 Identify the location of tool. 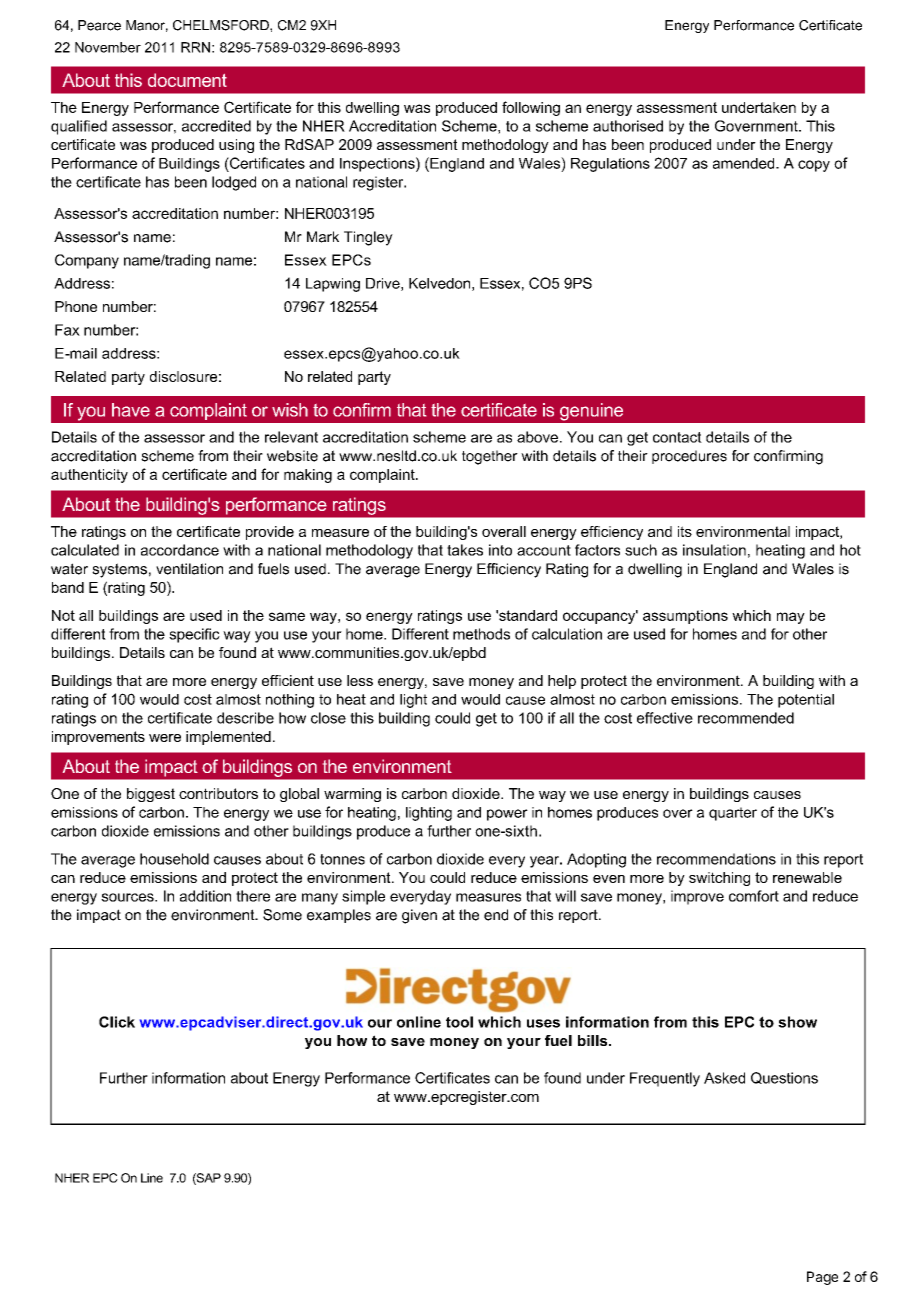
(459, 1022).
